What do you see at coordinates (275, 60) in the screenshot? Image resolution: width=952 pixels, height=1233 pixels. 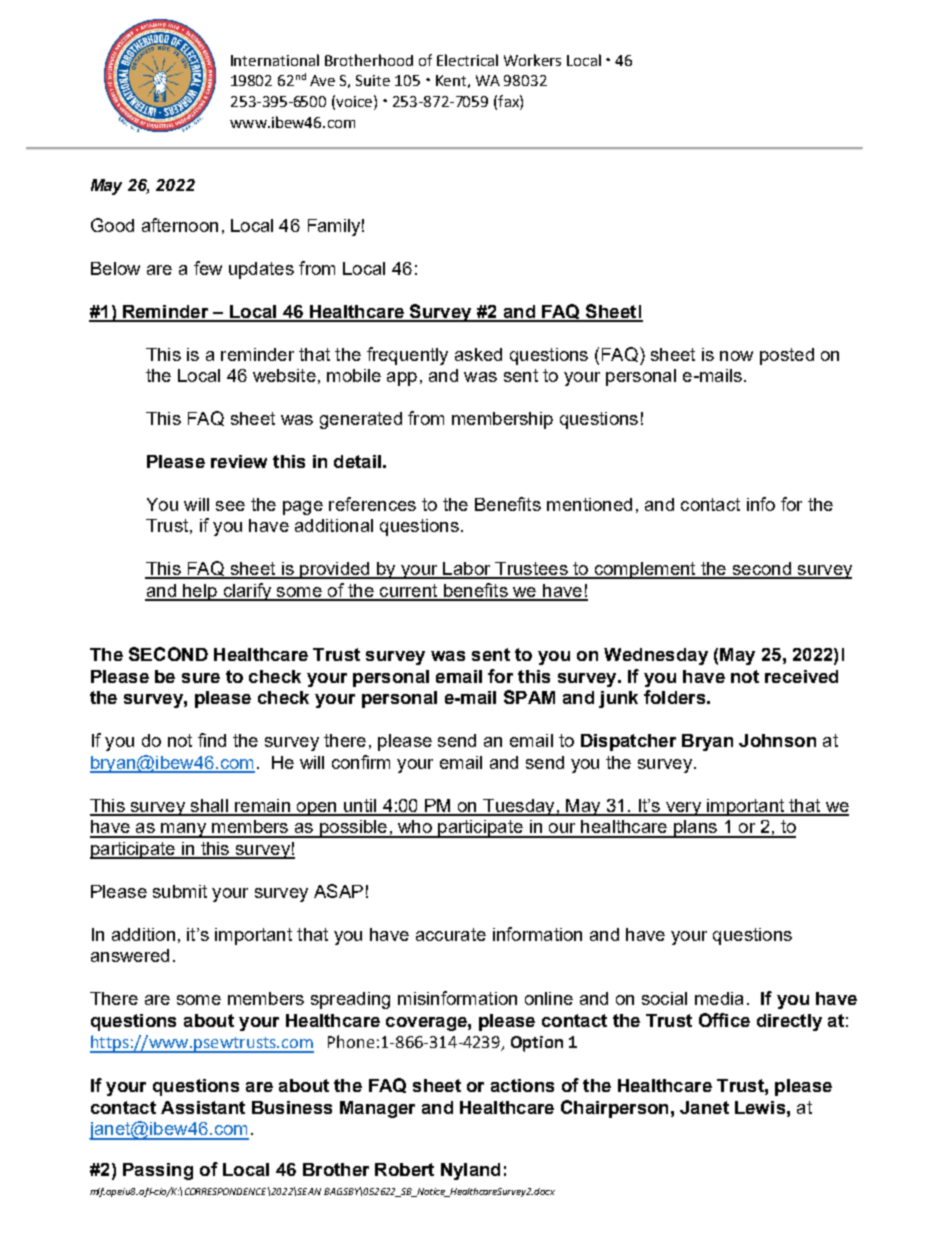 I see `International` at bounding box center [275, 60].
